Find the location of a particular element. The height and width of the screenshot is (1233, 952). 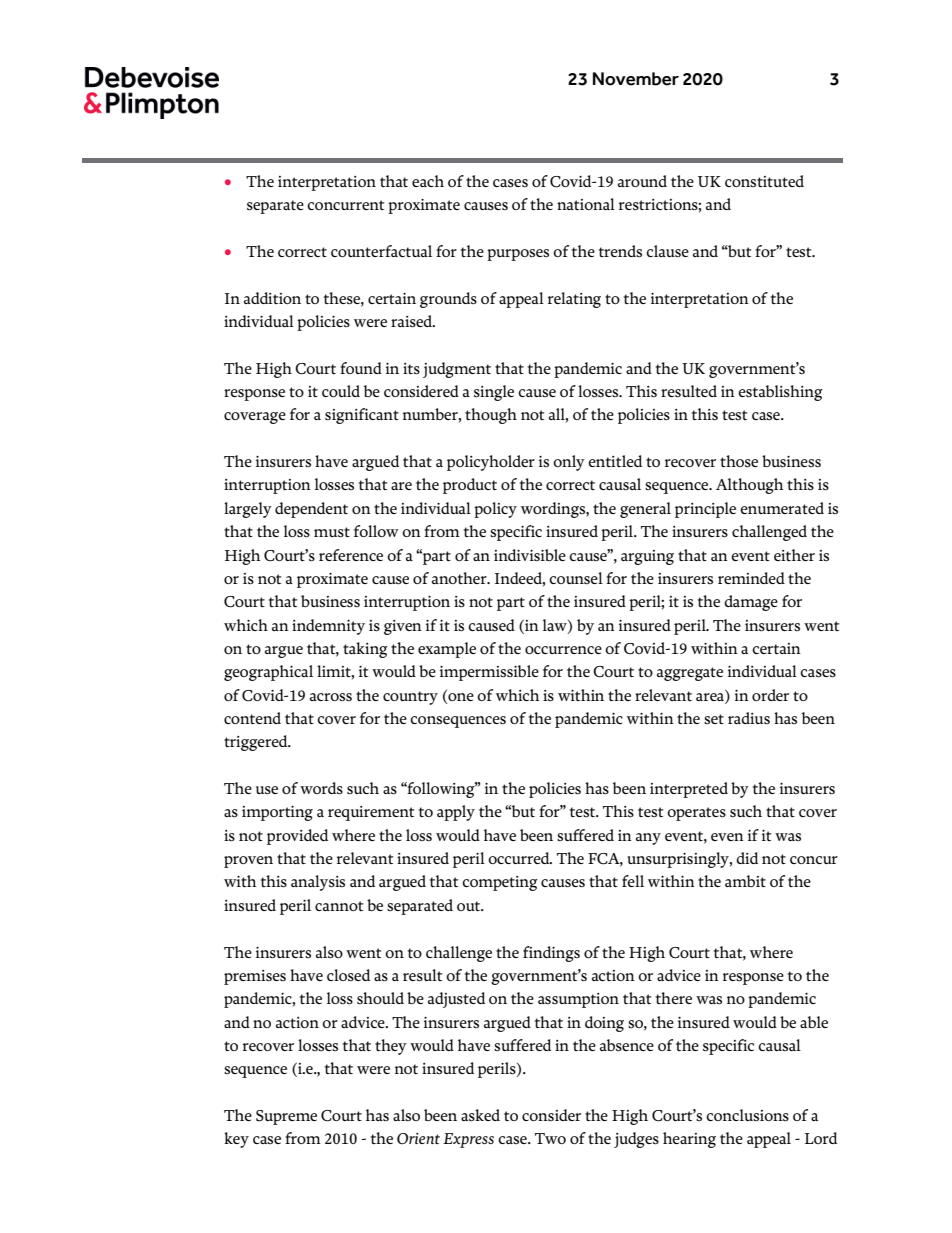

those is located at coordinates (739, 461).
